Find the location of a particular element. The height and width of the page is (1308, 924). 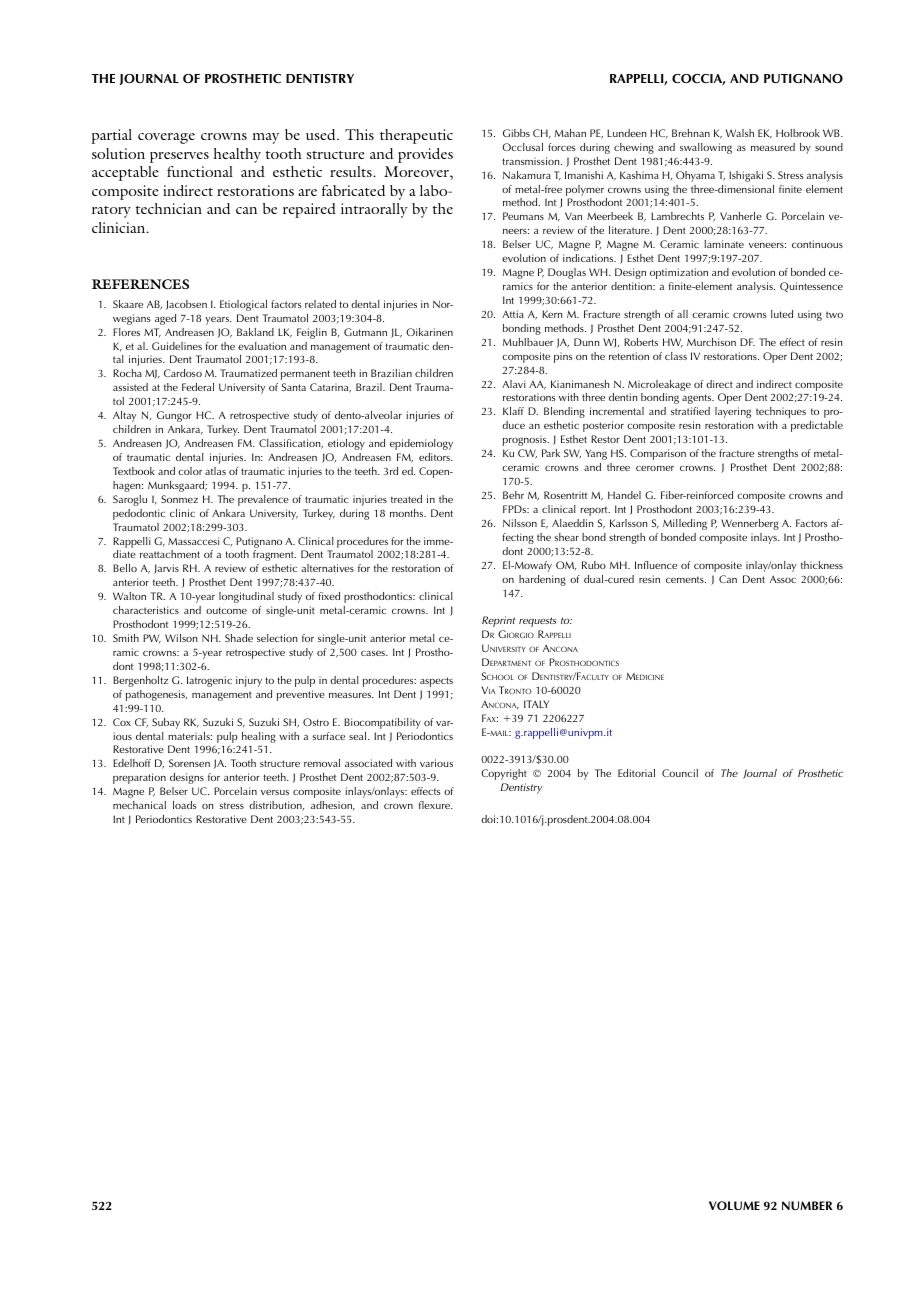

loads is located at coordinates (185, 805).
